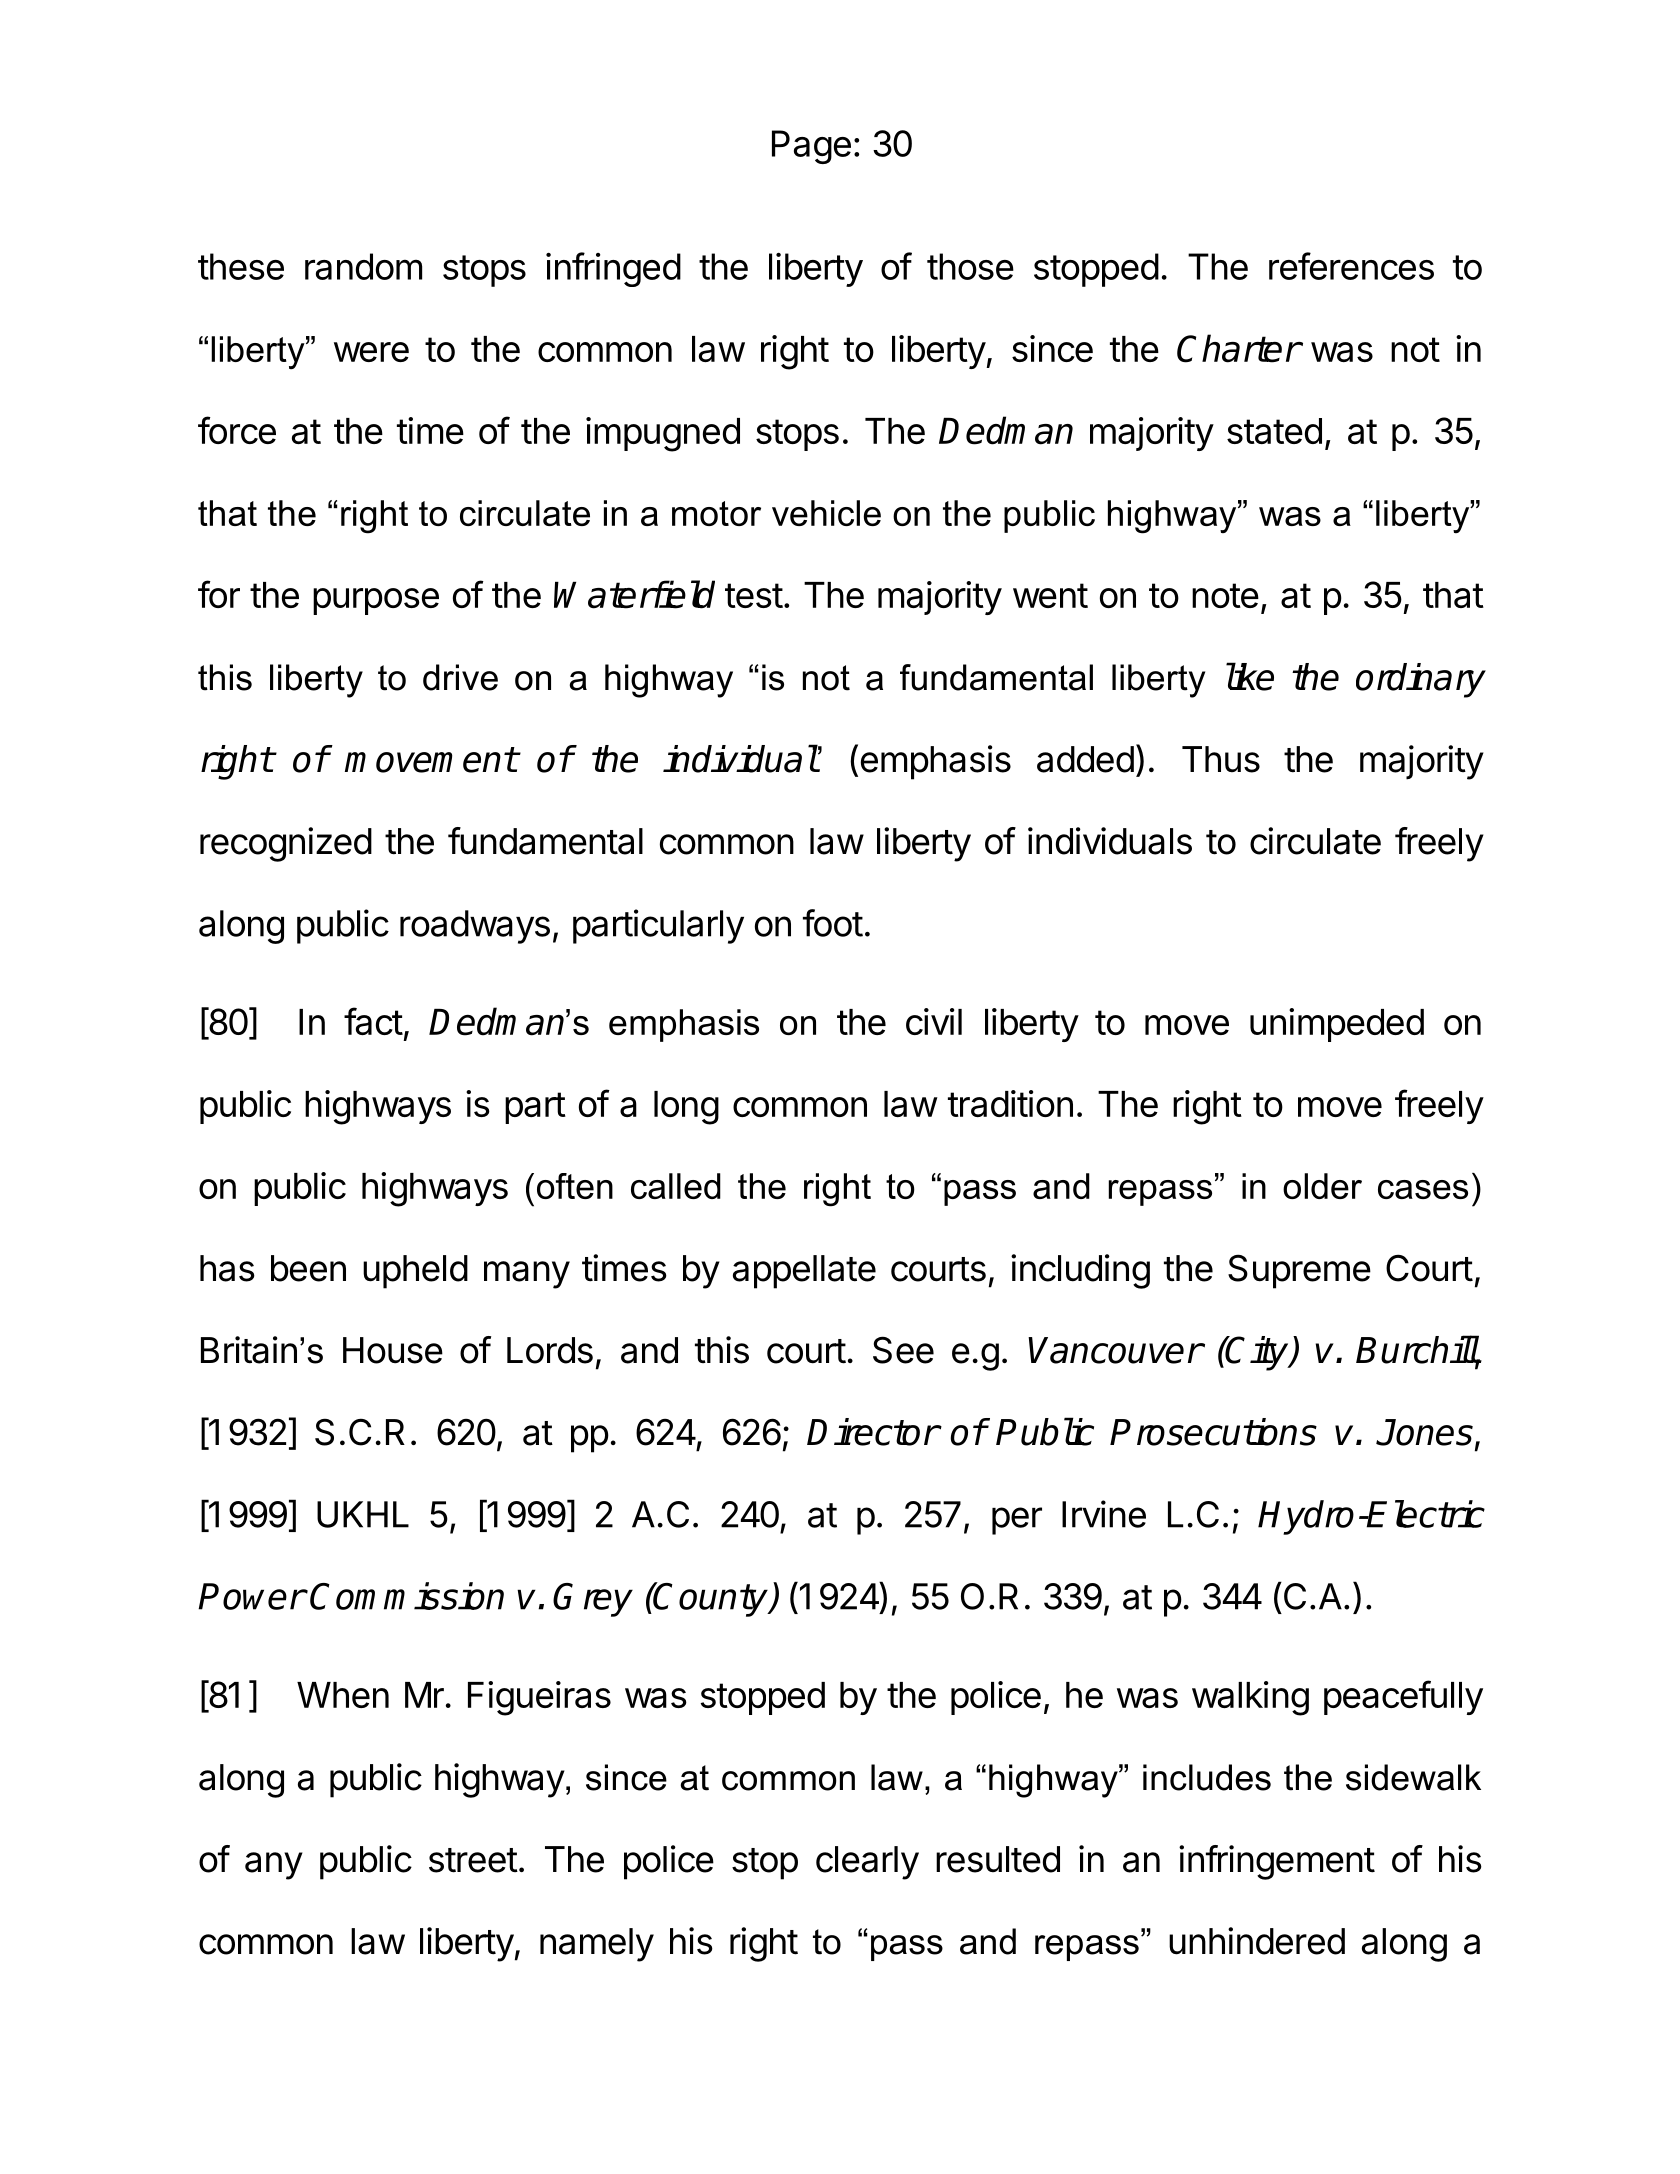 The width and height of the screenshot is (1680, 2174). Describe the element at coordinates (804, 1272) in the screenshot. I see `appellate` at that location.
